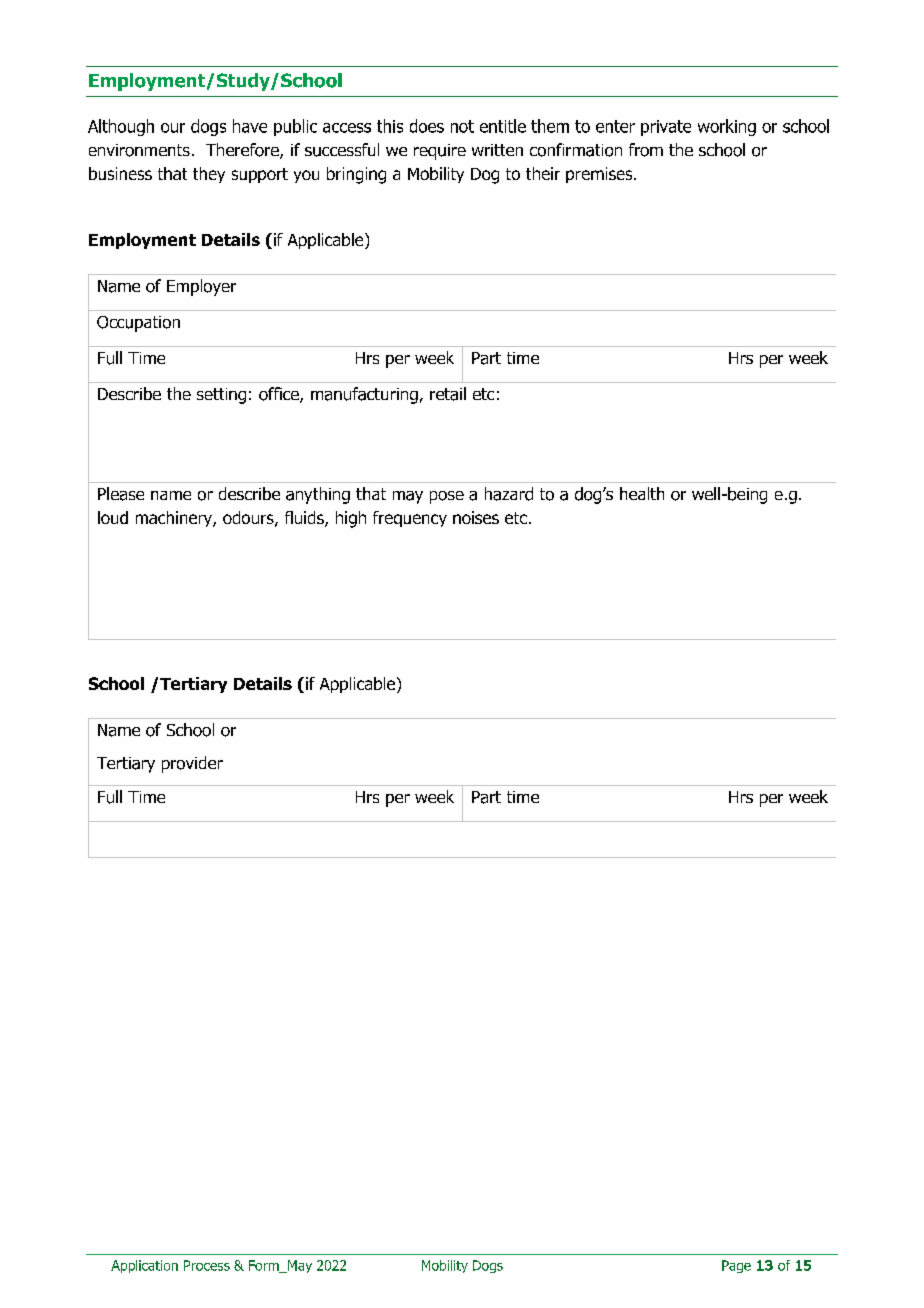 This document has width=924, height=1308. I want to click on frequency, so click(410, 519).
